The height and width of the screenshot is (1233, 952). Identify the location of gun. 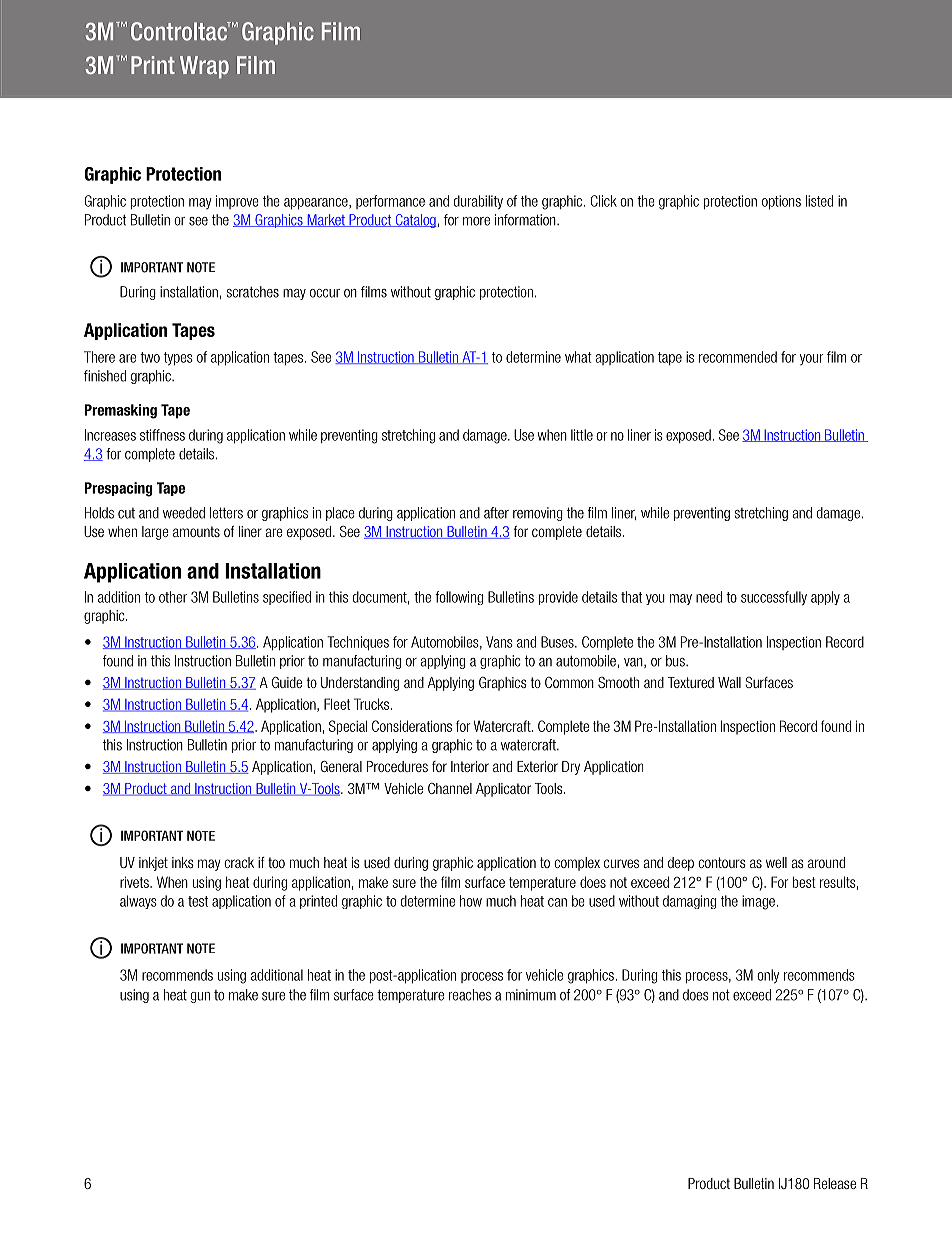
(200, 997).
